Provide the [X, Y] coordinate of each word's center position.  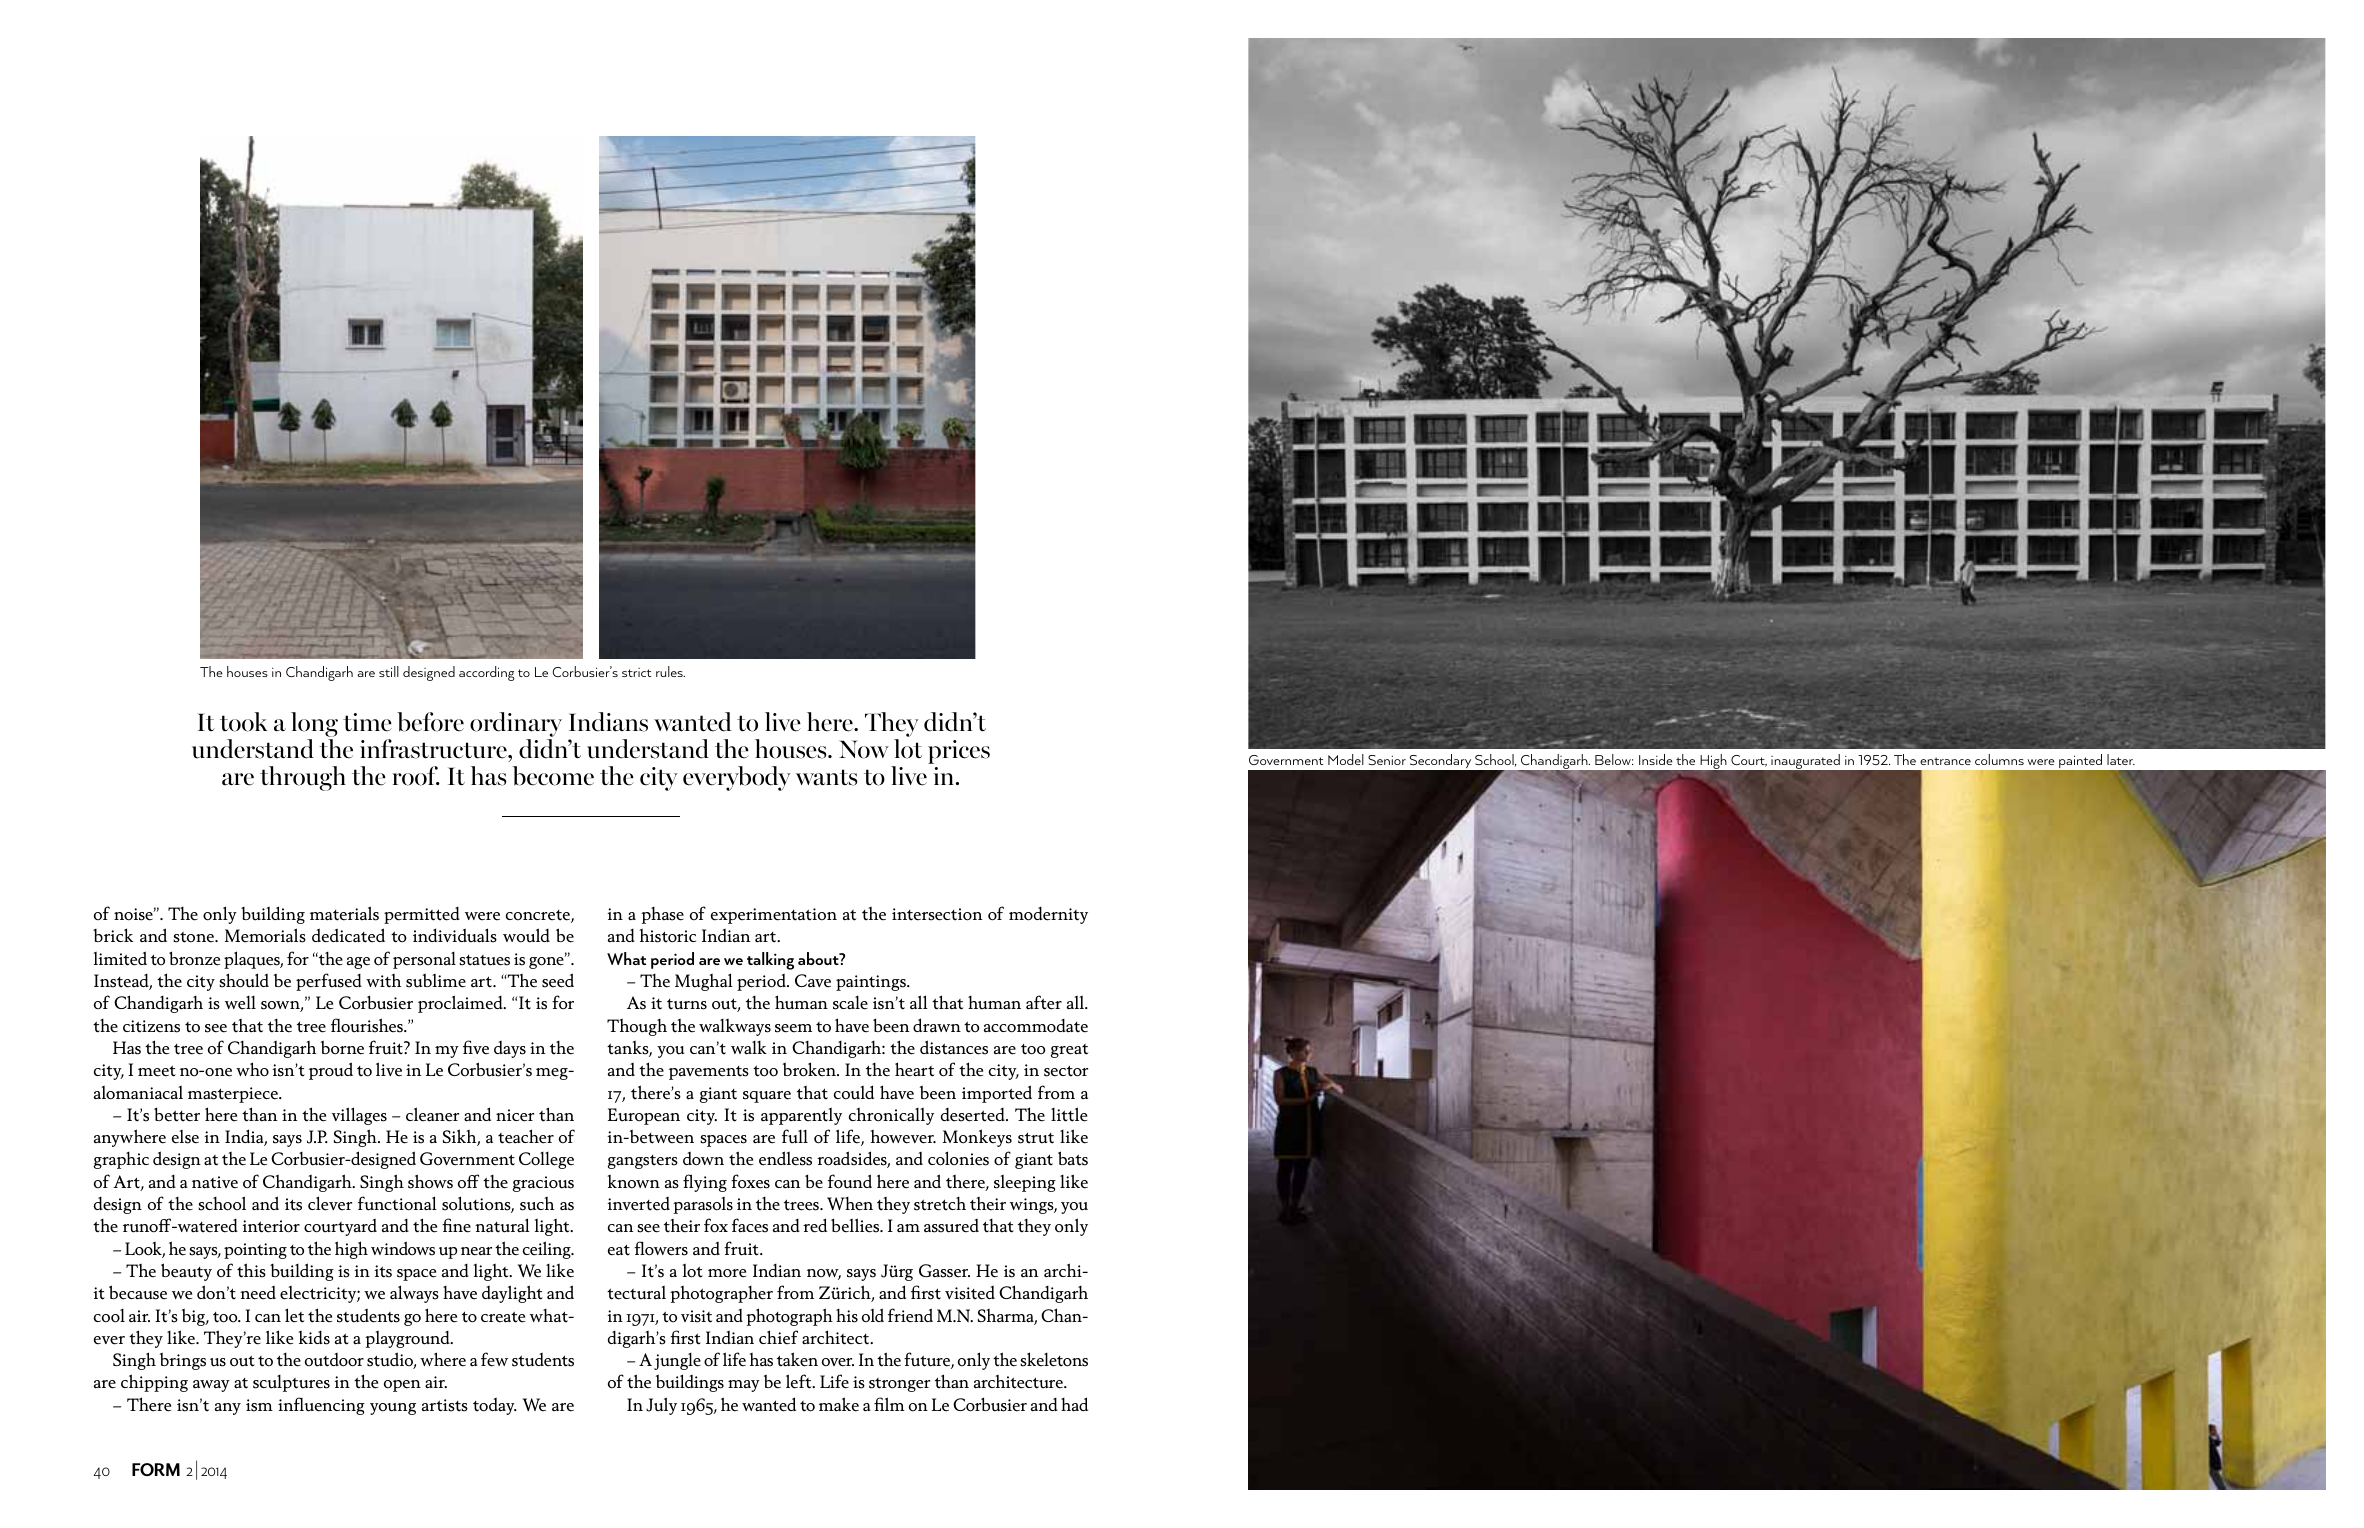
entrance [1945, 761]
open [402, 1386]
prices [959, 752]
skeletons [1054, 1359]
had [1074, 1404]
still [389, 671]
